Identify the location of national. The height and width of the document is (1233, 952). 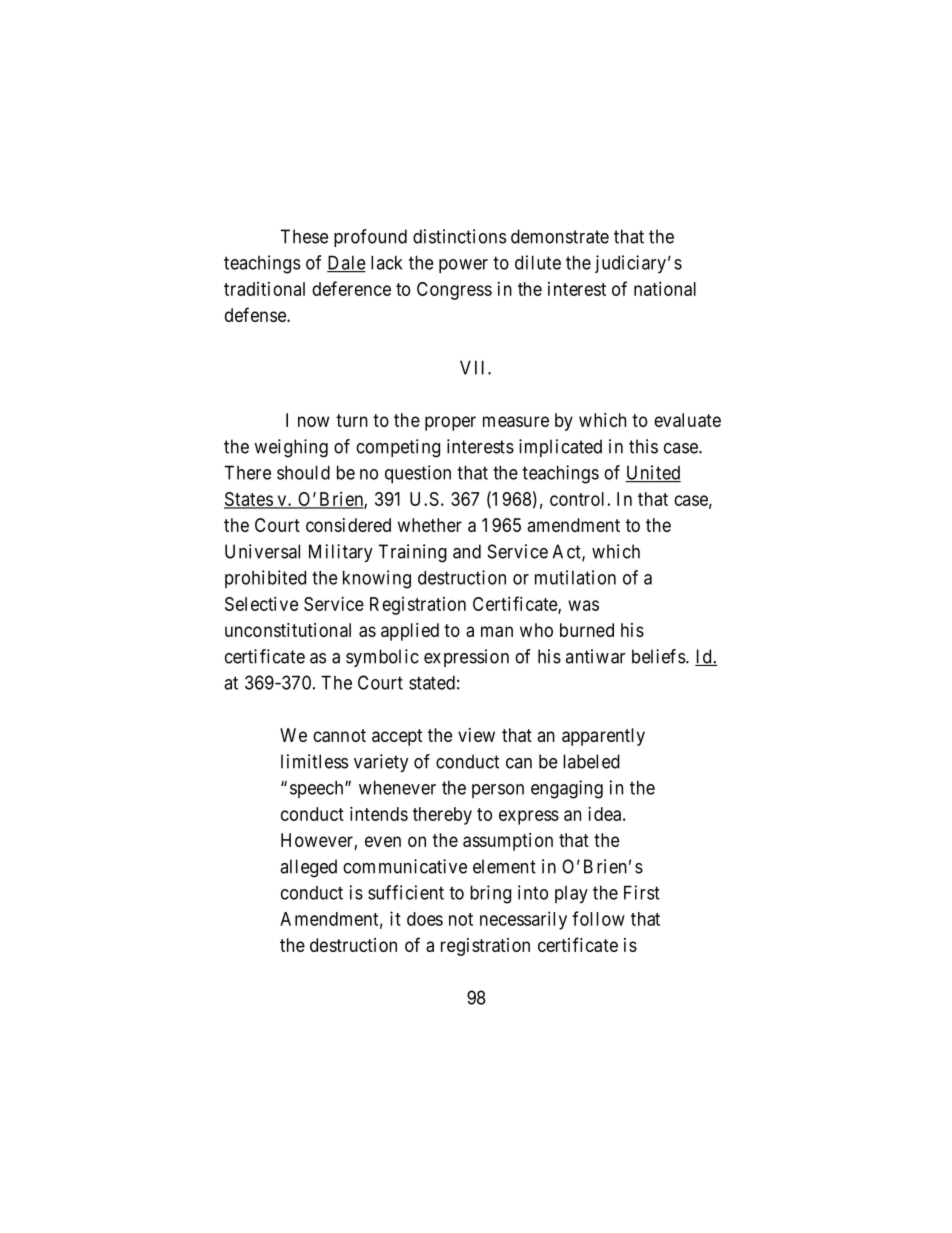
(665, 288).
